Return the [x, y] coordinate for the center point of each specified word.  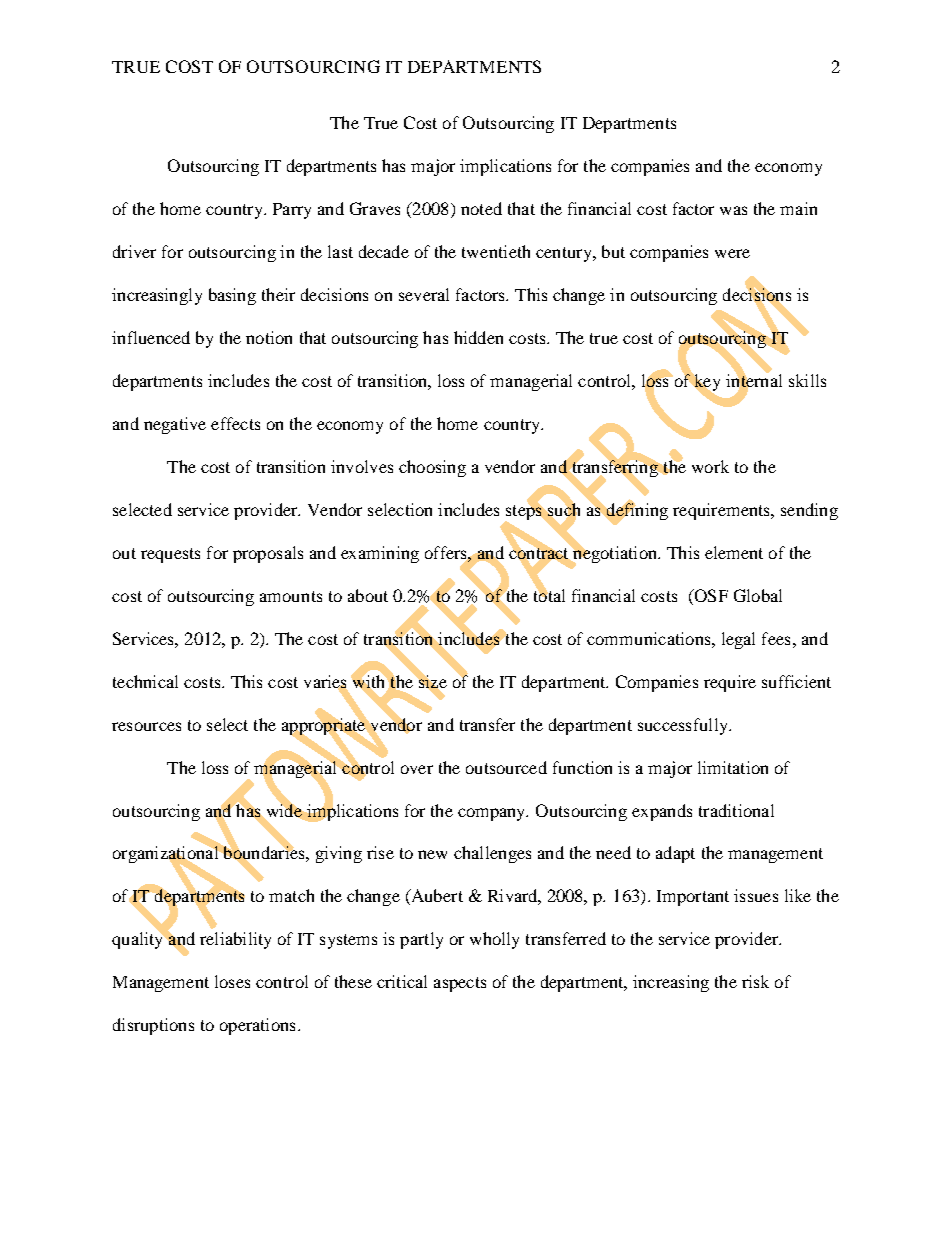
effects [235, 423]
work [710, 466]
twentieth [496, 251]
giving [339, 854]
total [549, 594]
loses [232, 981]
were [732, 253]
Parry [292, 211]
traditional [736, 810]
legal [738, 640]
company [493, 814]
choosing [432, 468]
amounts [291, 596]
